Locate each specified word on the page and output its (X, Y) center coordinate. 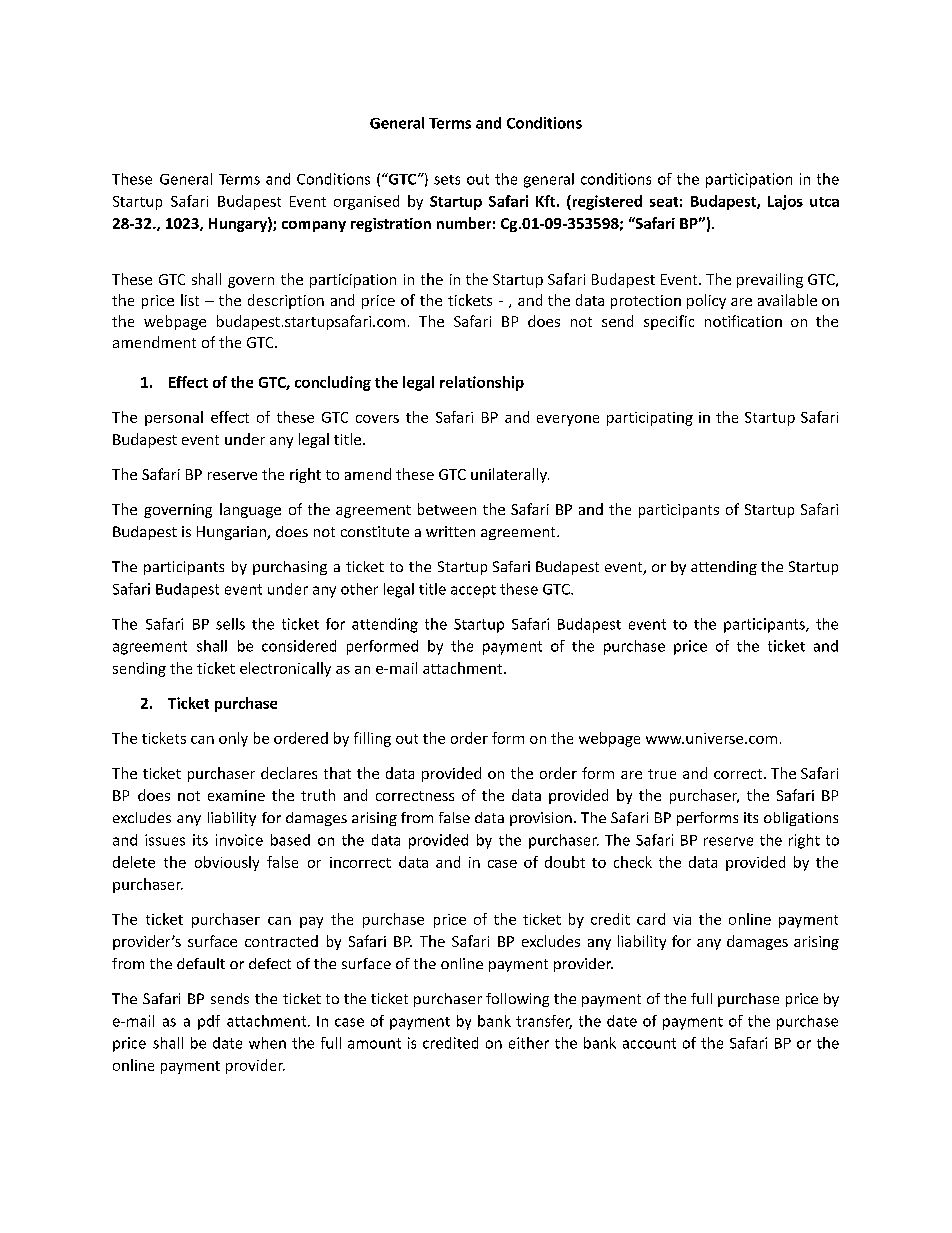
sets (447, 180)
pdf (209, 1022)
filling (372, 739)
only (233, 739)
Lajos (785, 202)
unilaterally (510, 475)
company (314, 226)
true (662, 774)
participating (650, 419)
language (250, 510)
